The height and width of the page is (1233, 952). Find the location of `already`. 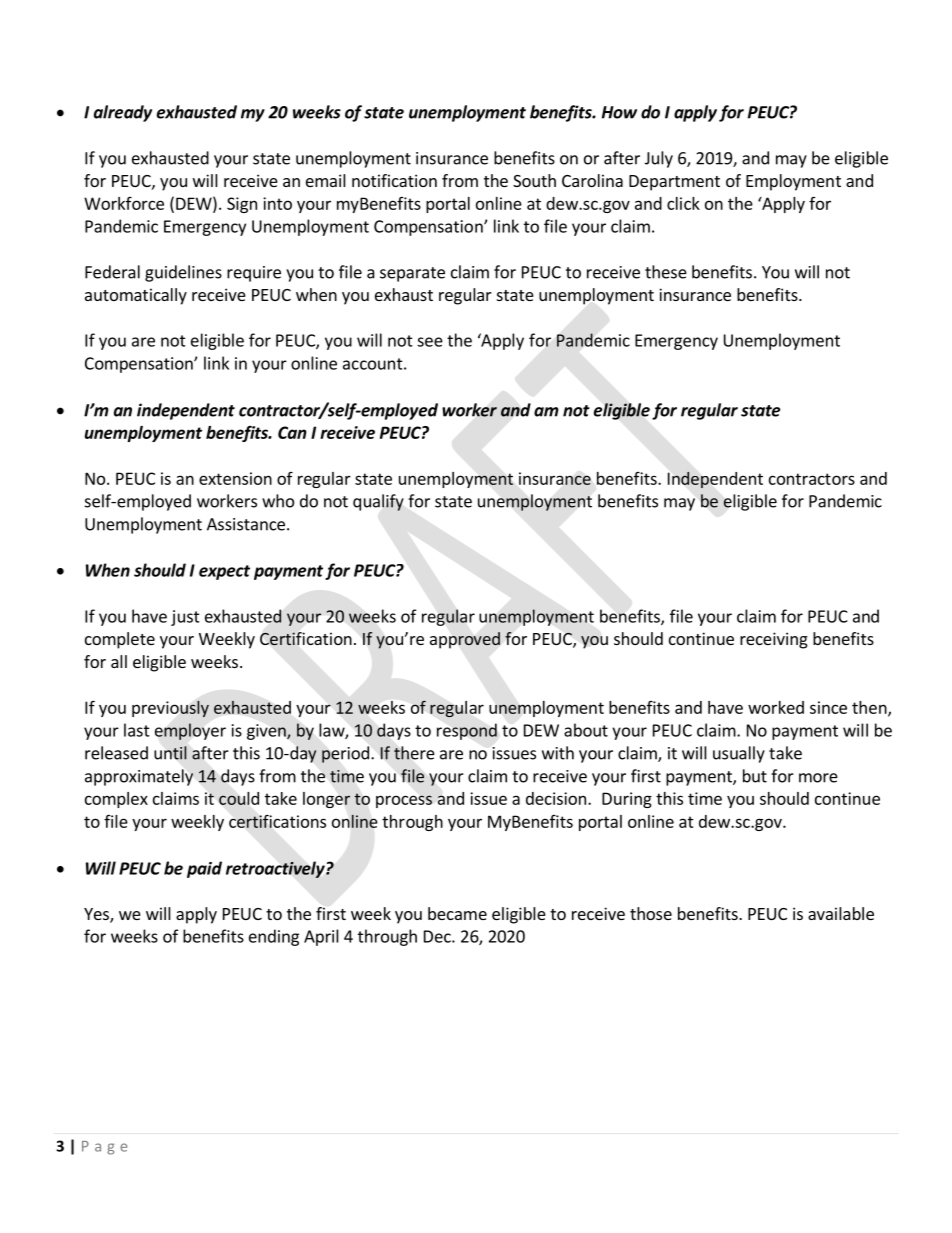

already is located at coordinates (123, 113).
